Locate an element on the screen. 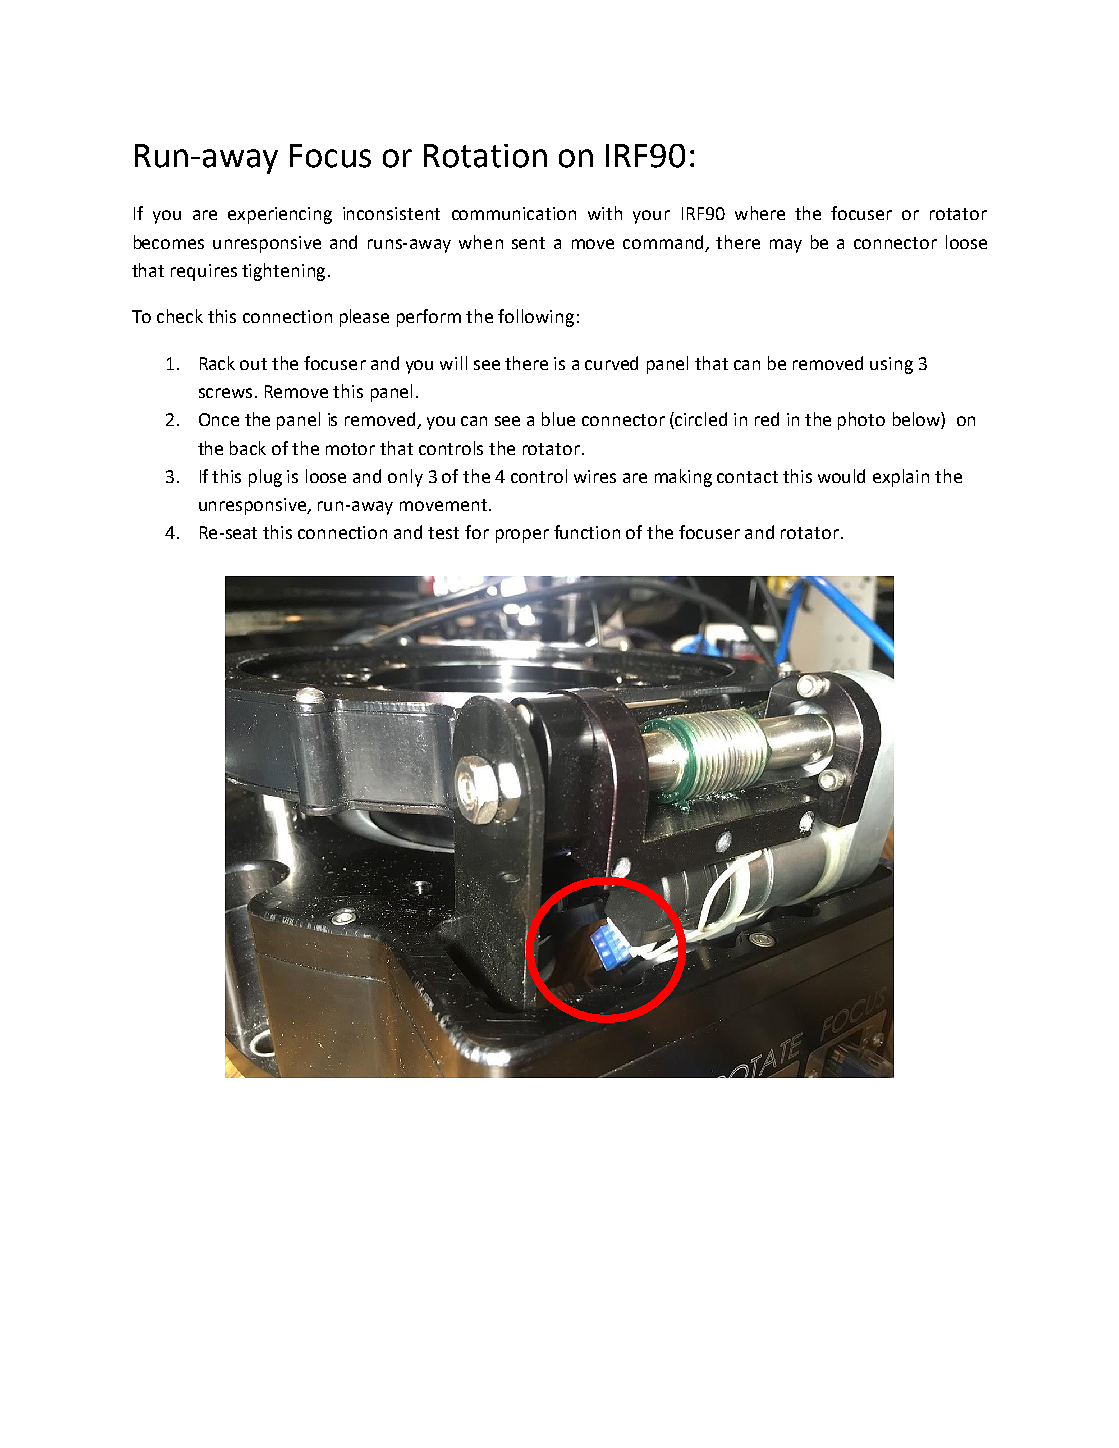  back is located at coordinates (248, 448).
